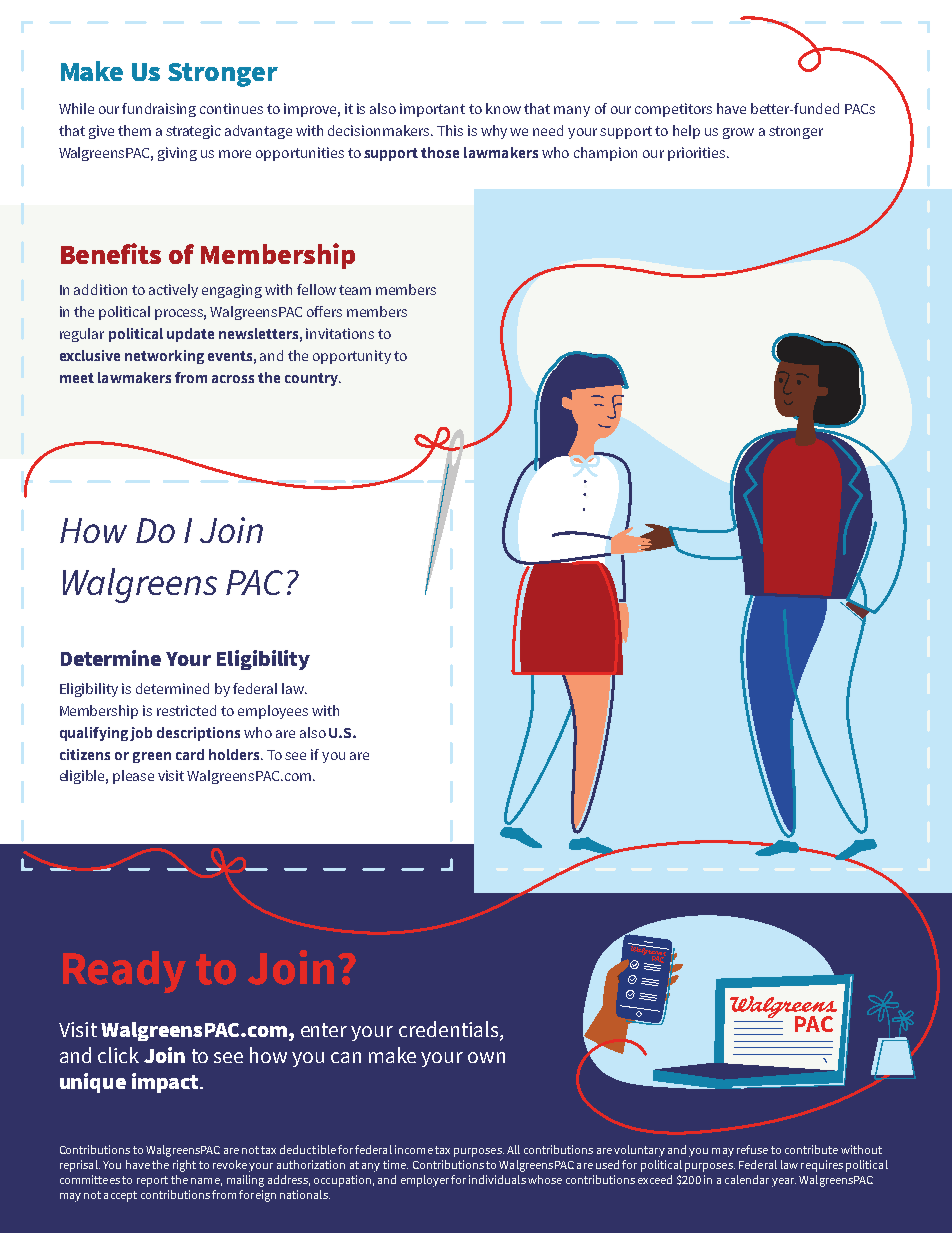 The height and width of the image is (1233, 952). I want to click on right, so click(184, 1166).
